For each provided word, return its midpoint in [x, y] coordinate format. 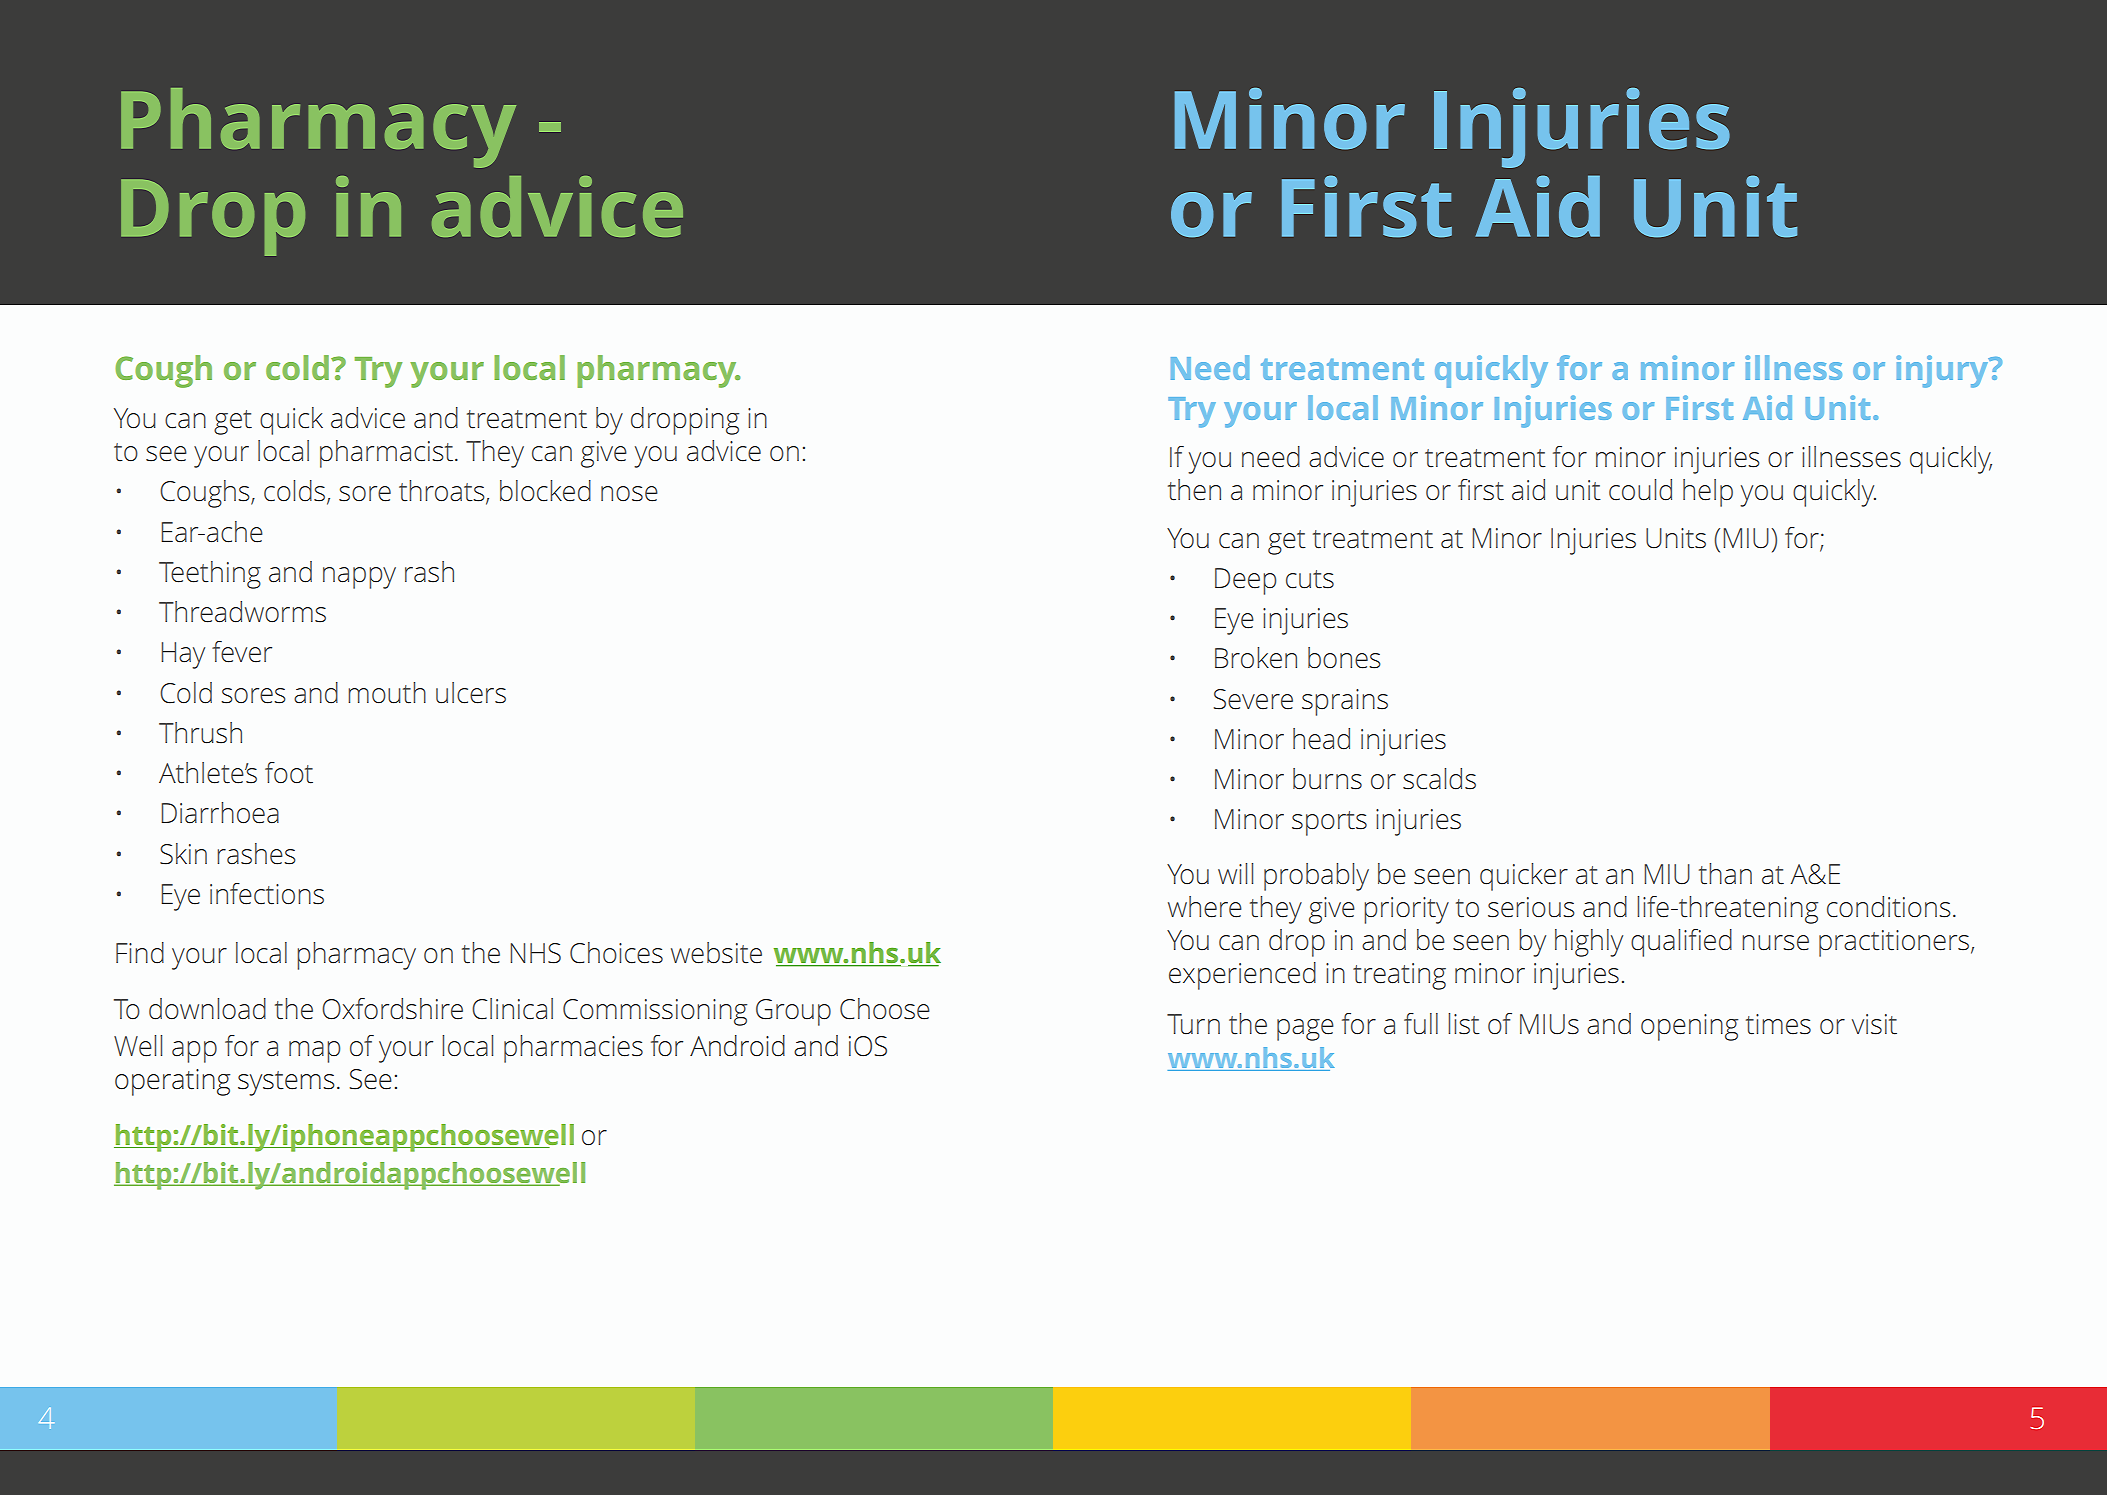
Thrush [200, 733]
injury [1943, 371]
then [1194, 490]
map [314, 1052]
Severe [1253, 699]
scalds [1439, 779]
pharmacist [386, 454]
